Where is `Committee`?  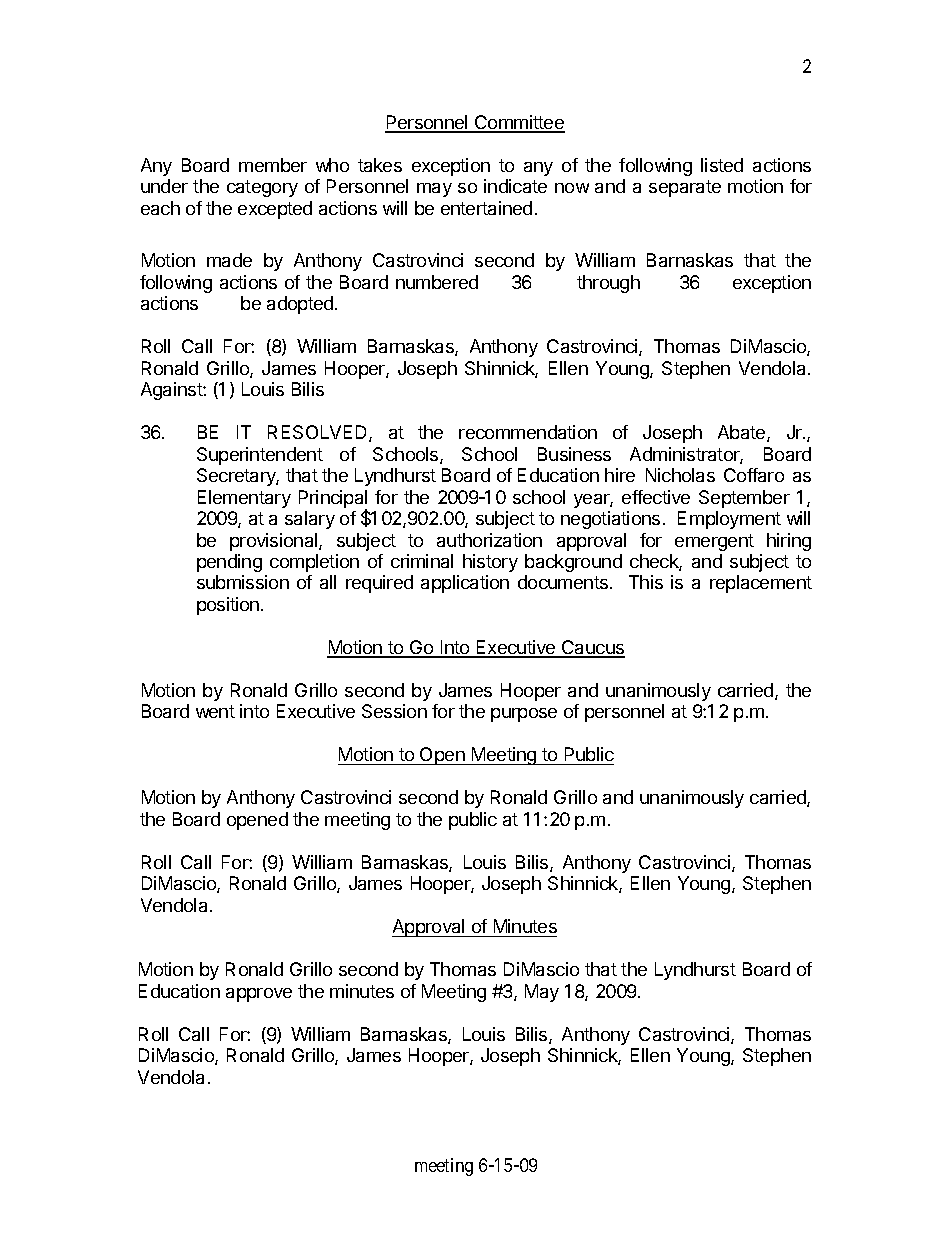
Committee is located at coordinates (519, 123).
